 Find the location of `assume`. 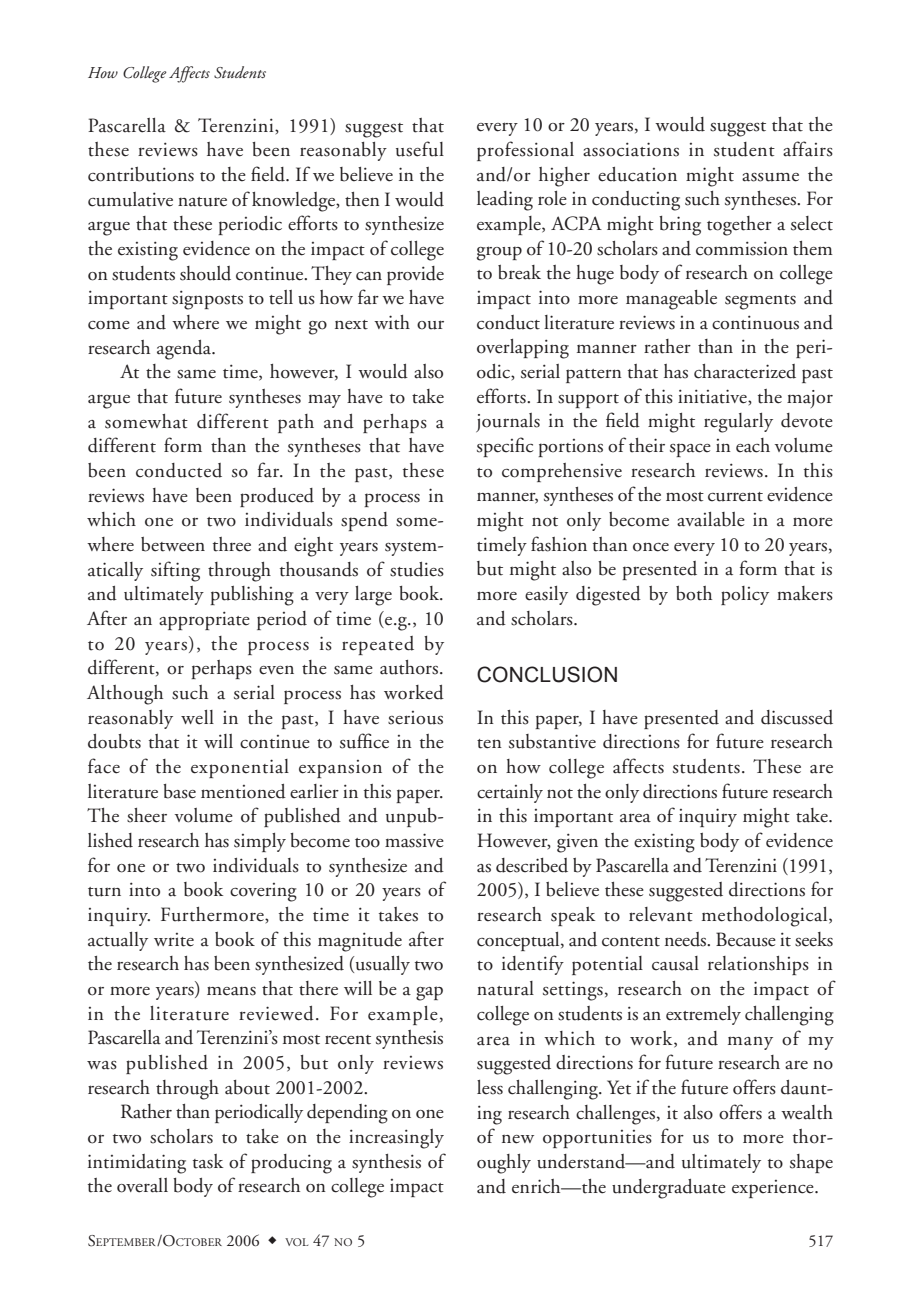

assume is located at coordinates (770, 177).
